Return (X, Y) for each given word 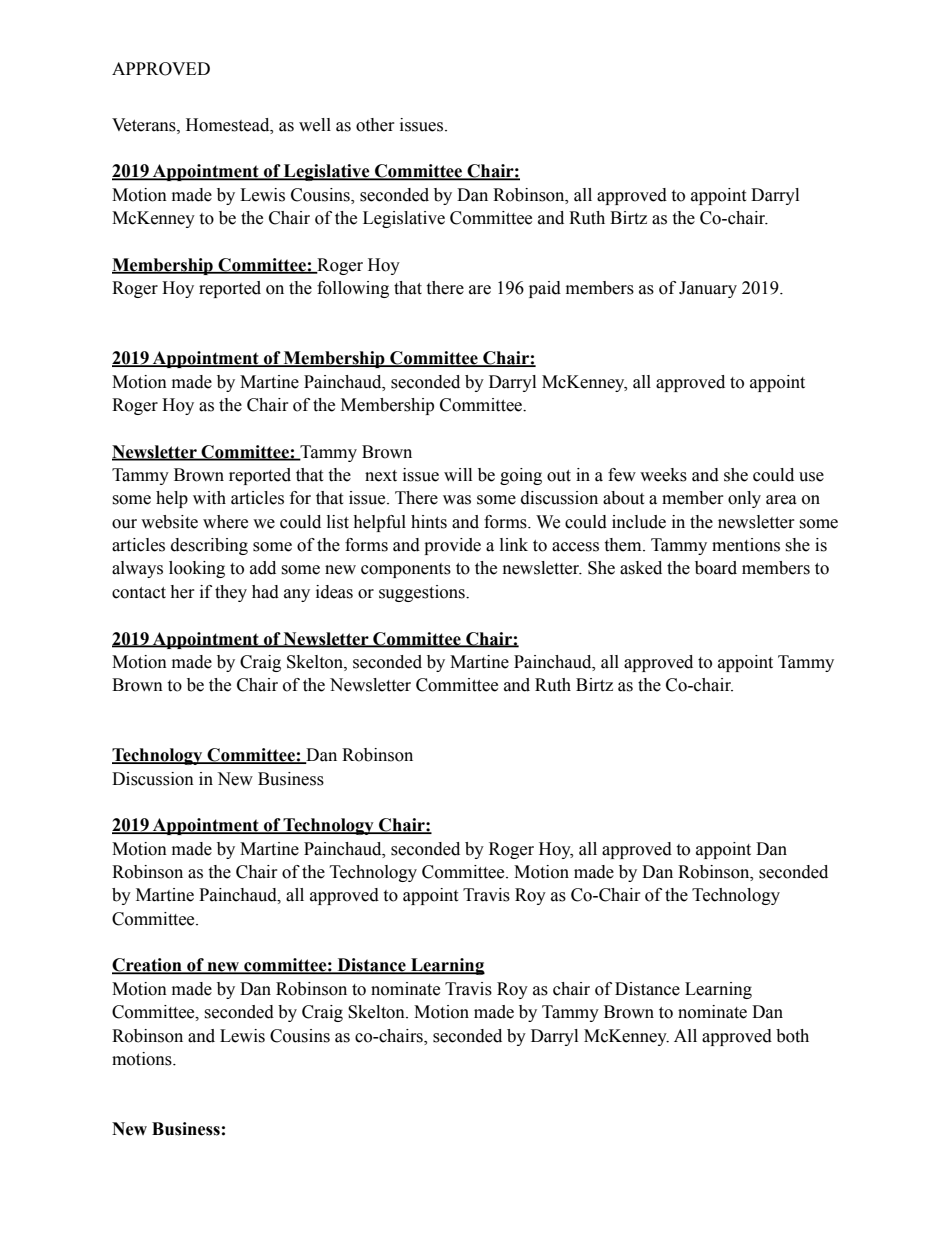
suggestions (423, 593)
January (708, 289)
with (209, 498)
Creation (148, 966)
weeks (663, 475)
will (458, 474)
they (231, 593)
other (375, 125)
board (716, 568)
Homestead (229, 125)
